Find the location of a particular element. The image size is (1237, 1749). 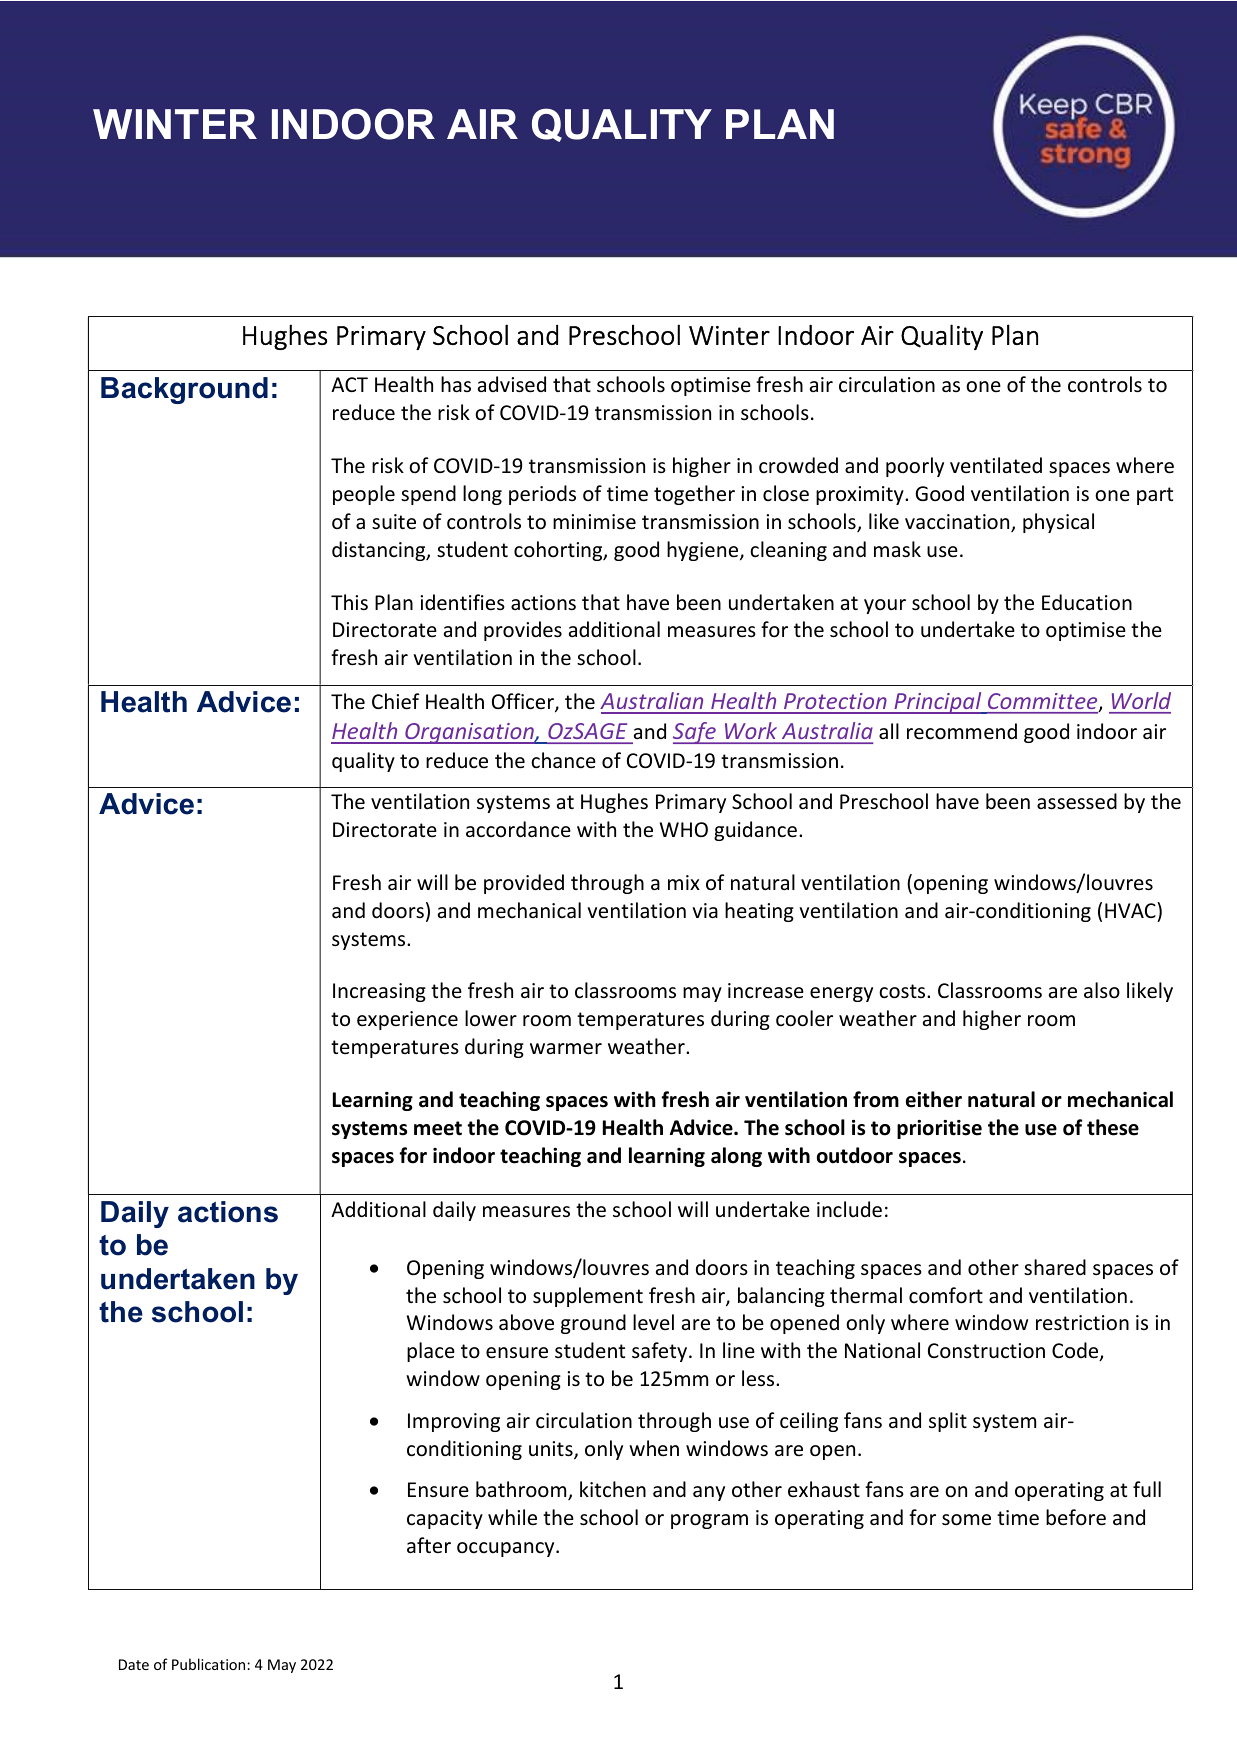

people is located at coordinates (364, 495).
